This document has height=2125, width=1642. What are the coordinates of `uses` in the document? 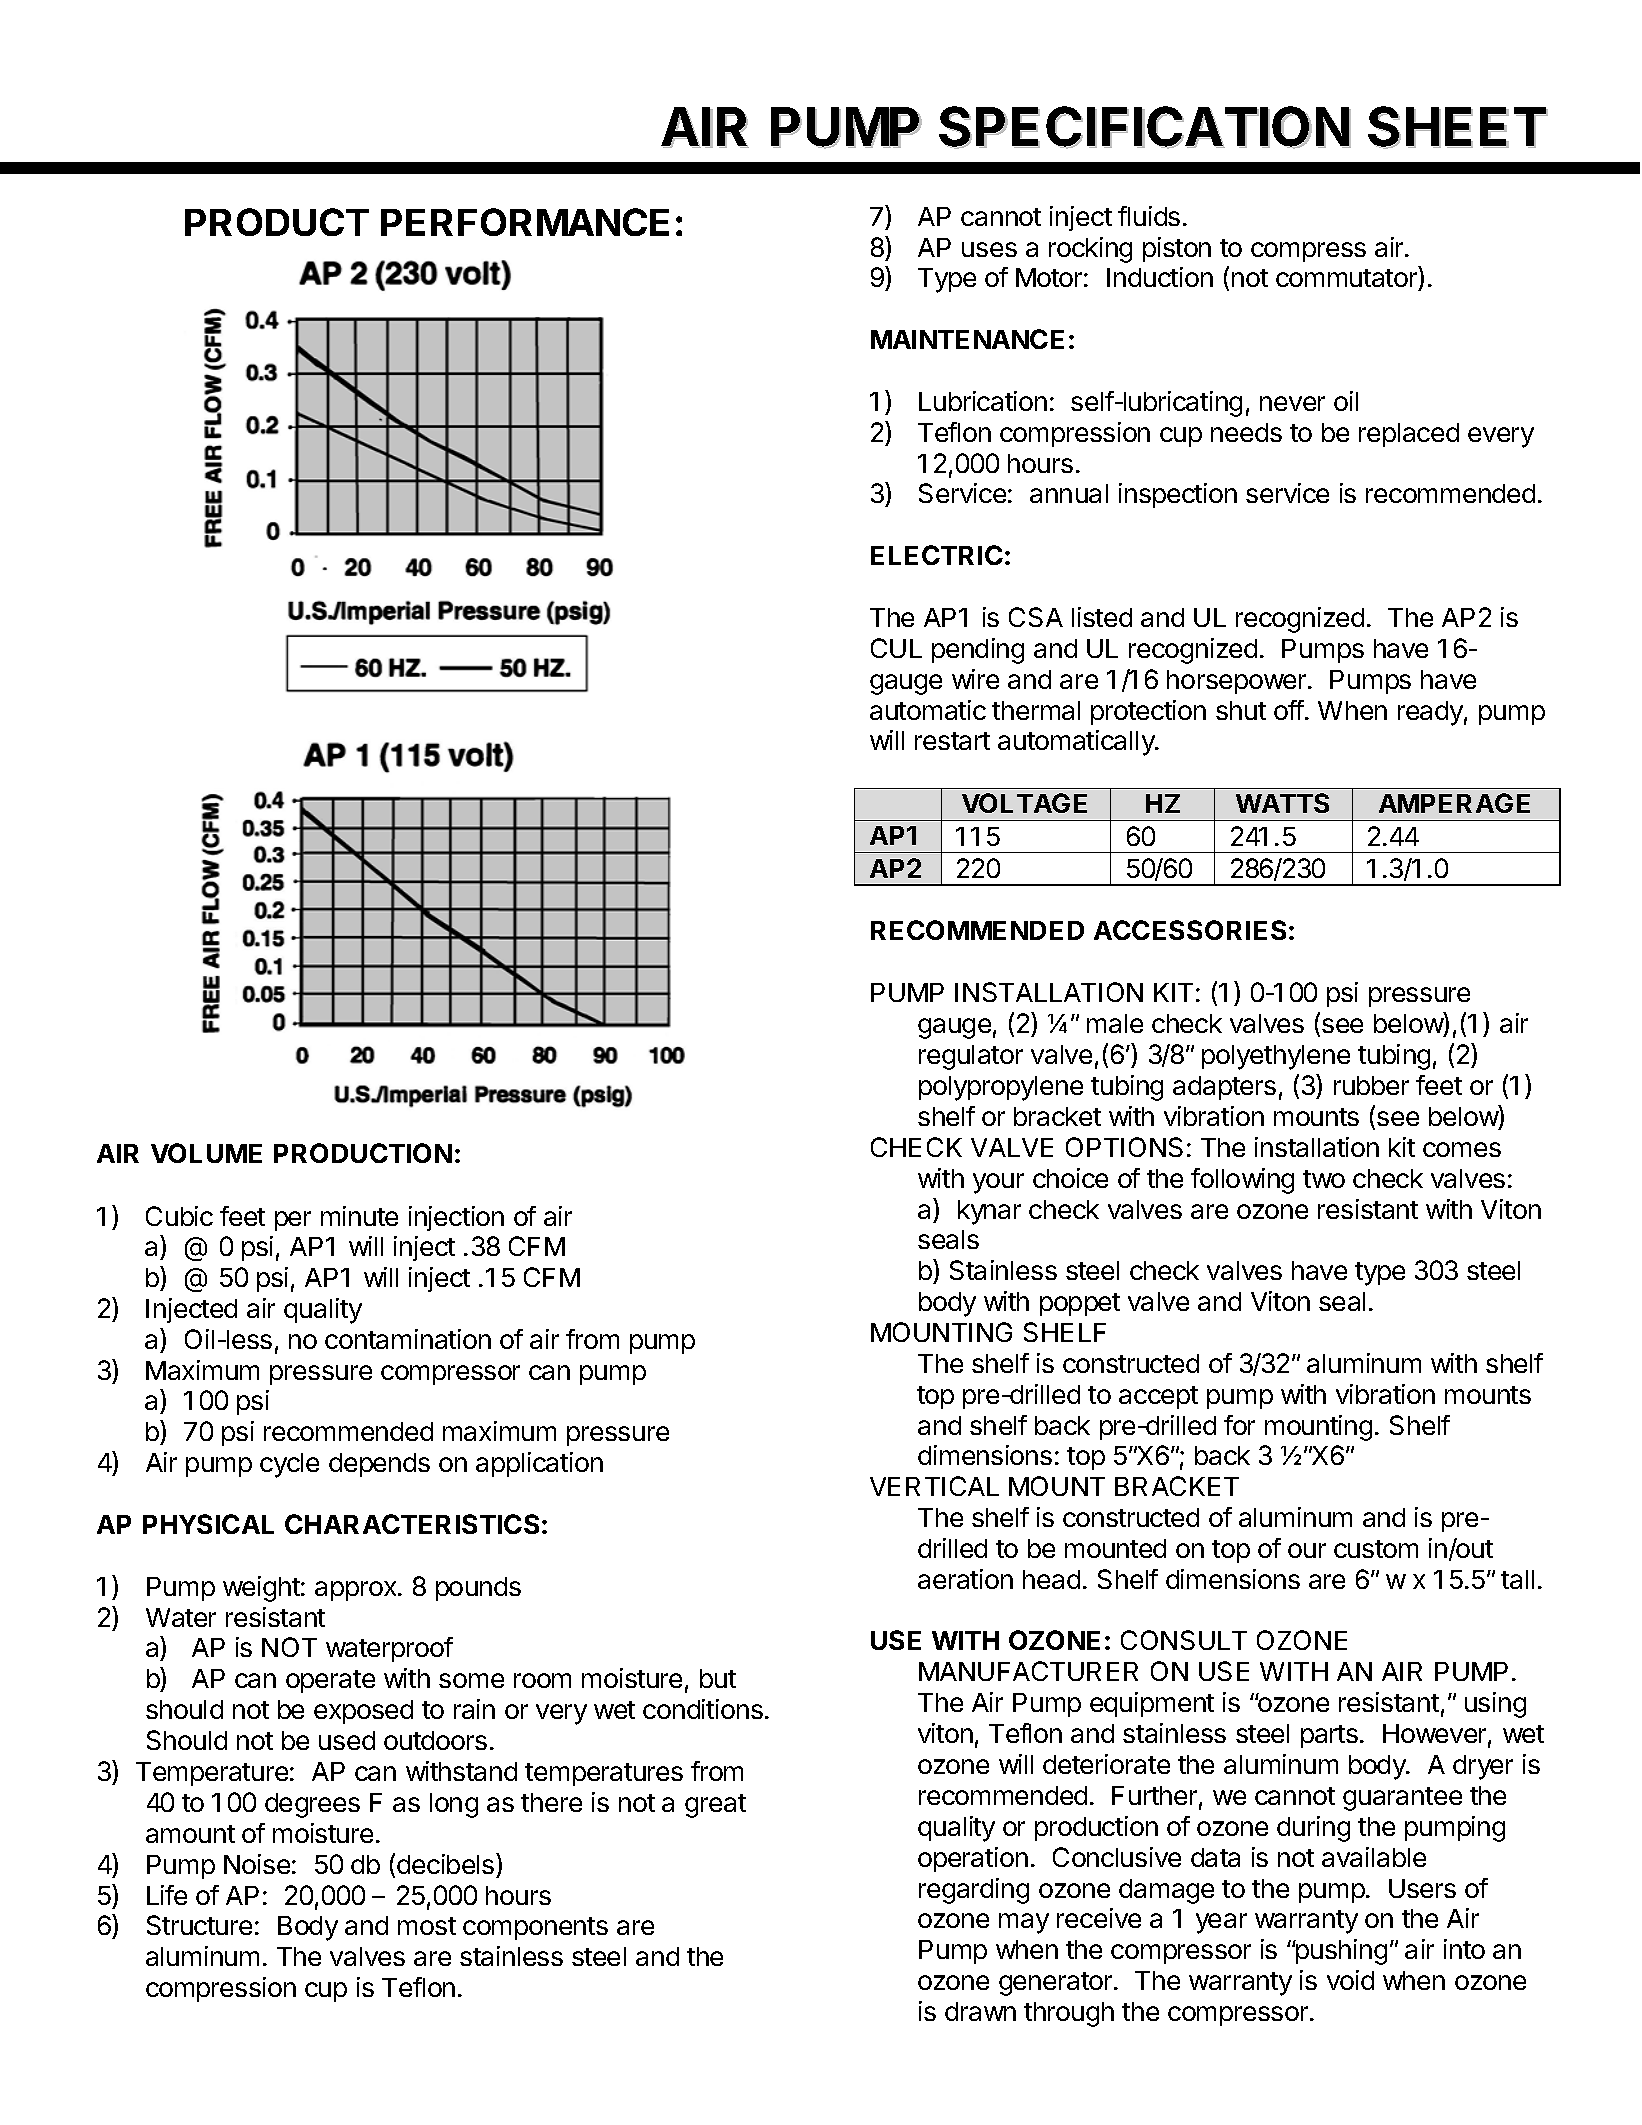 It's located at (989, 249).
